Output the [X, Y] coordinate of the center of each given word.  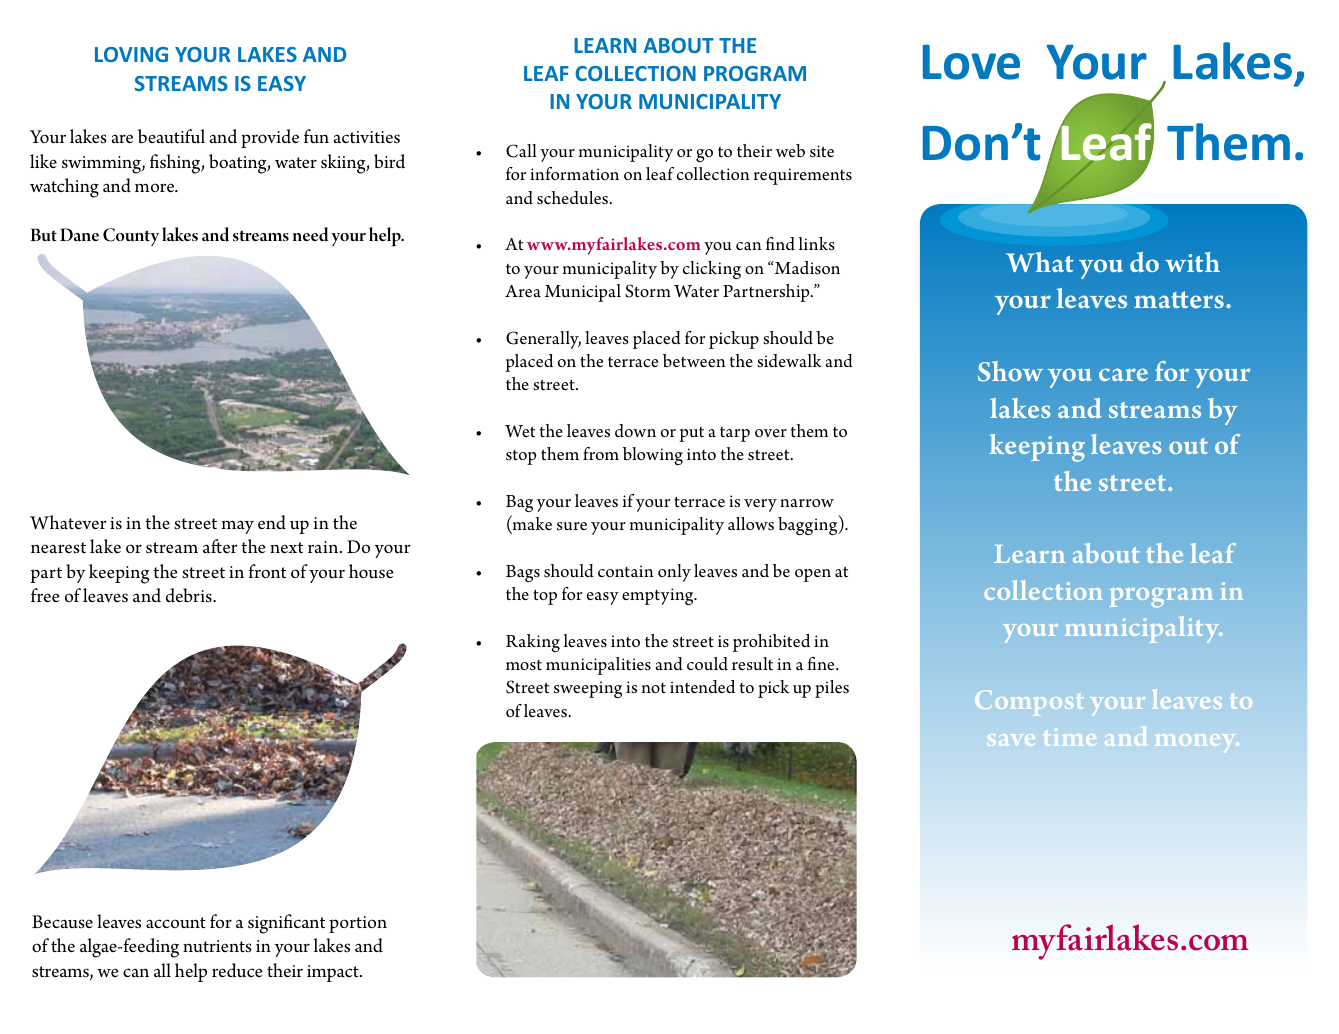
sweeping [588, 689]
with [1192, 262]
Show [1010, 371]
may [238, 527]
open [813, 575]
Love [971, 62]
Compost [1029, 703]
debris [190, 595]
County [131, 237]
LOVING [131, 54]
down [635, 431]
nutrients [217, 946]
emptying [659, 596]
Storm [648, 291]
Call [521, 151]
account [176, 922]
